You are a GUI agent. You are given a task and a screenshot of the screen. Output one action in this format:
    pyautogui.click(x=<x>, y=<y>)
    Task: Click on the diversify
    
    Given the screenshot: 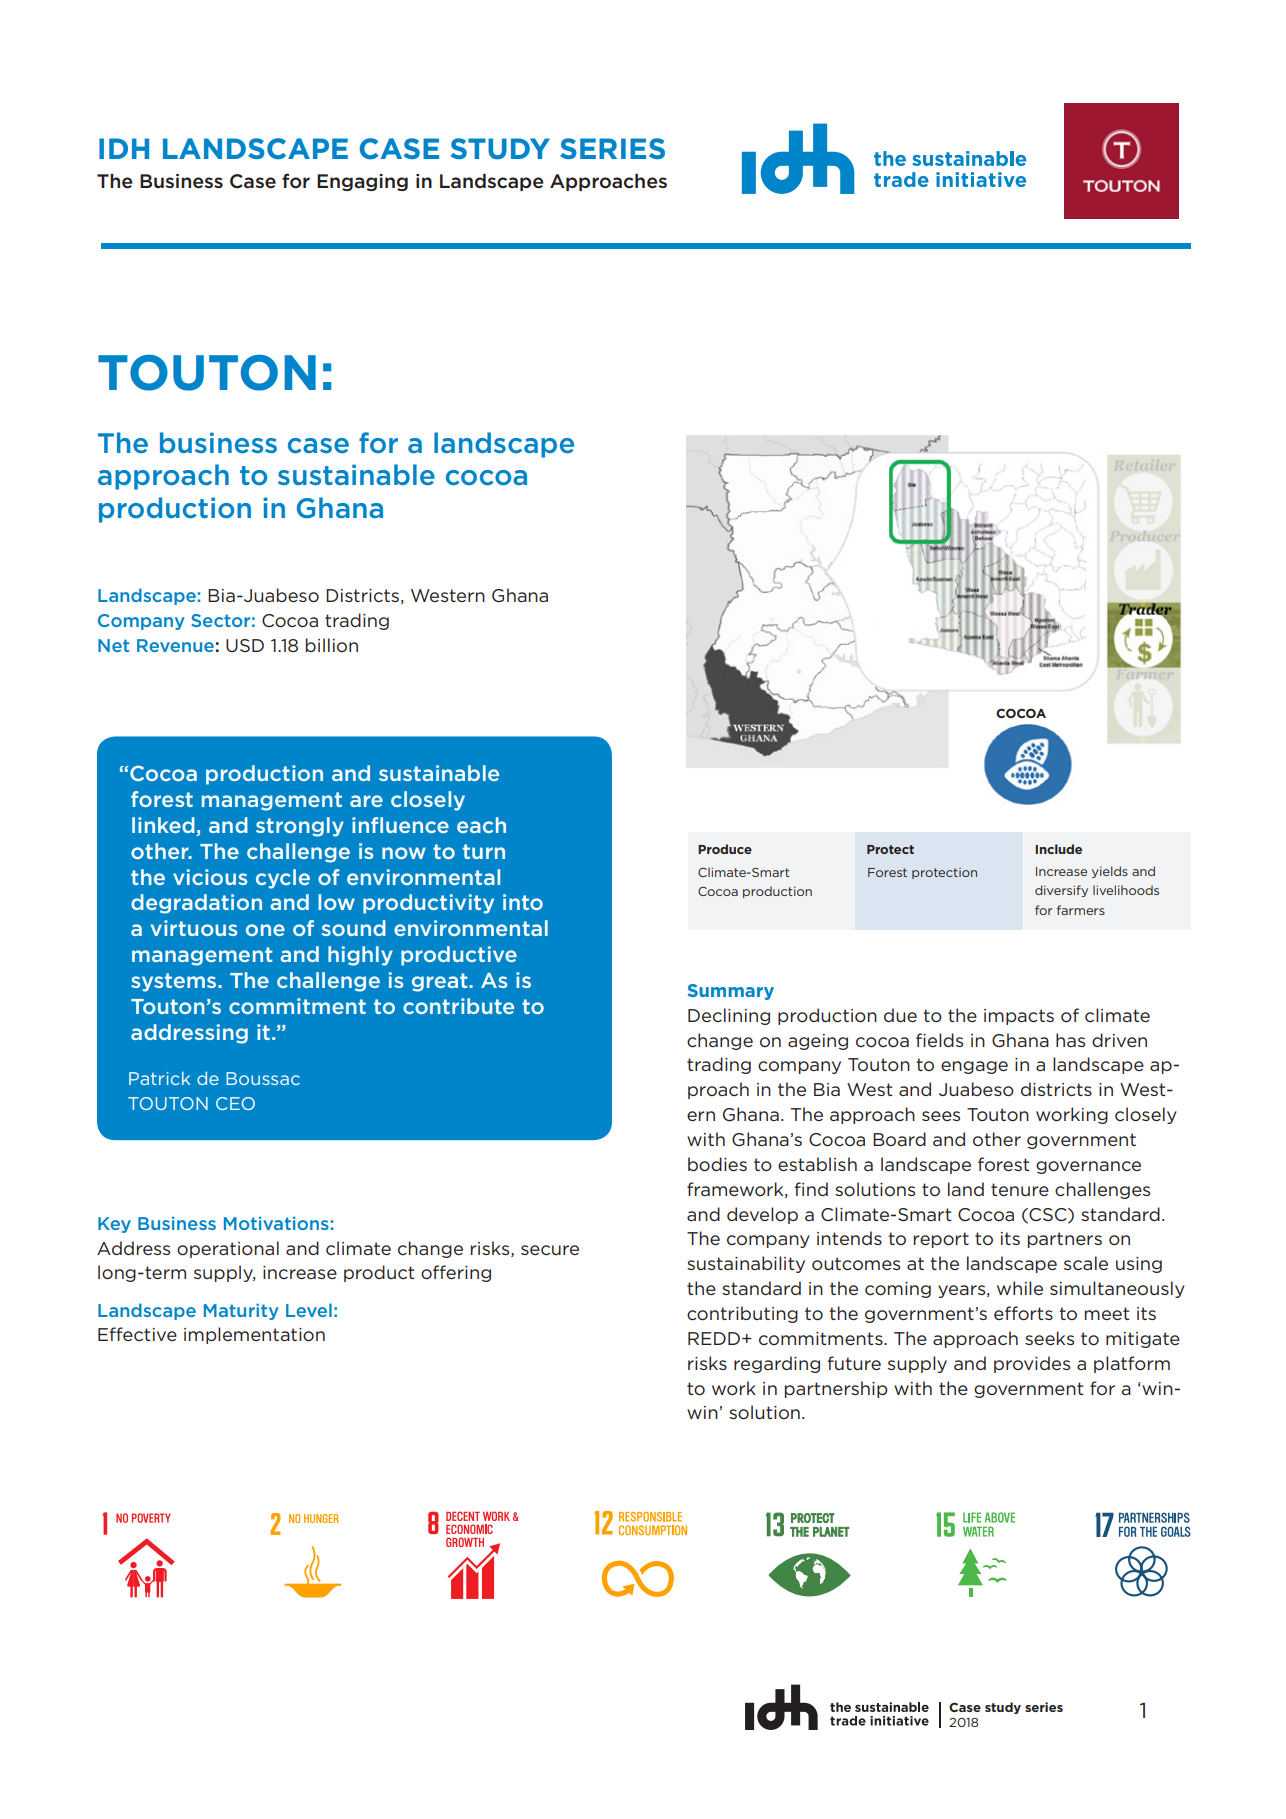 What is the action you would take?
    pyautogui.click(x=1061, y=891)
